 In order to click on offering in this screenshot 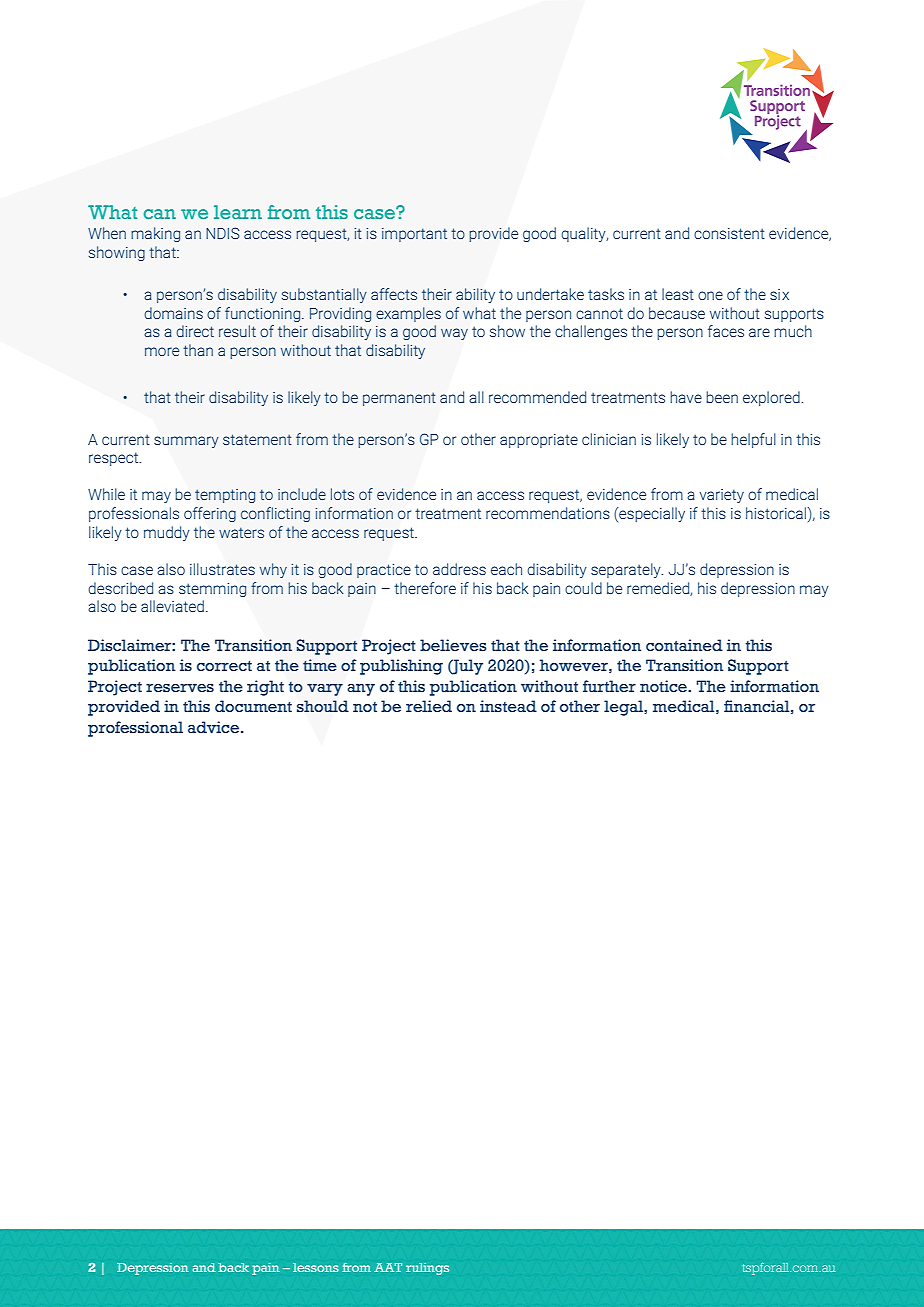, I will do `click(210, 514)`.
